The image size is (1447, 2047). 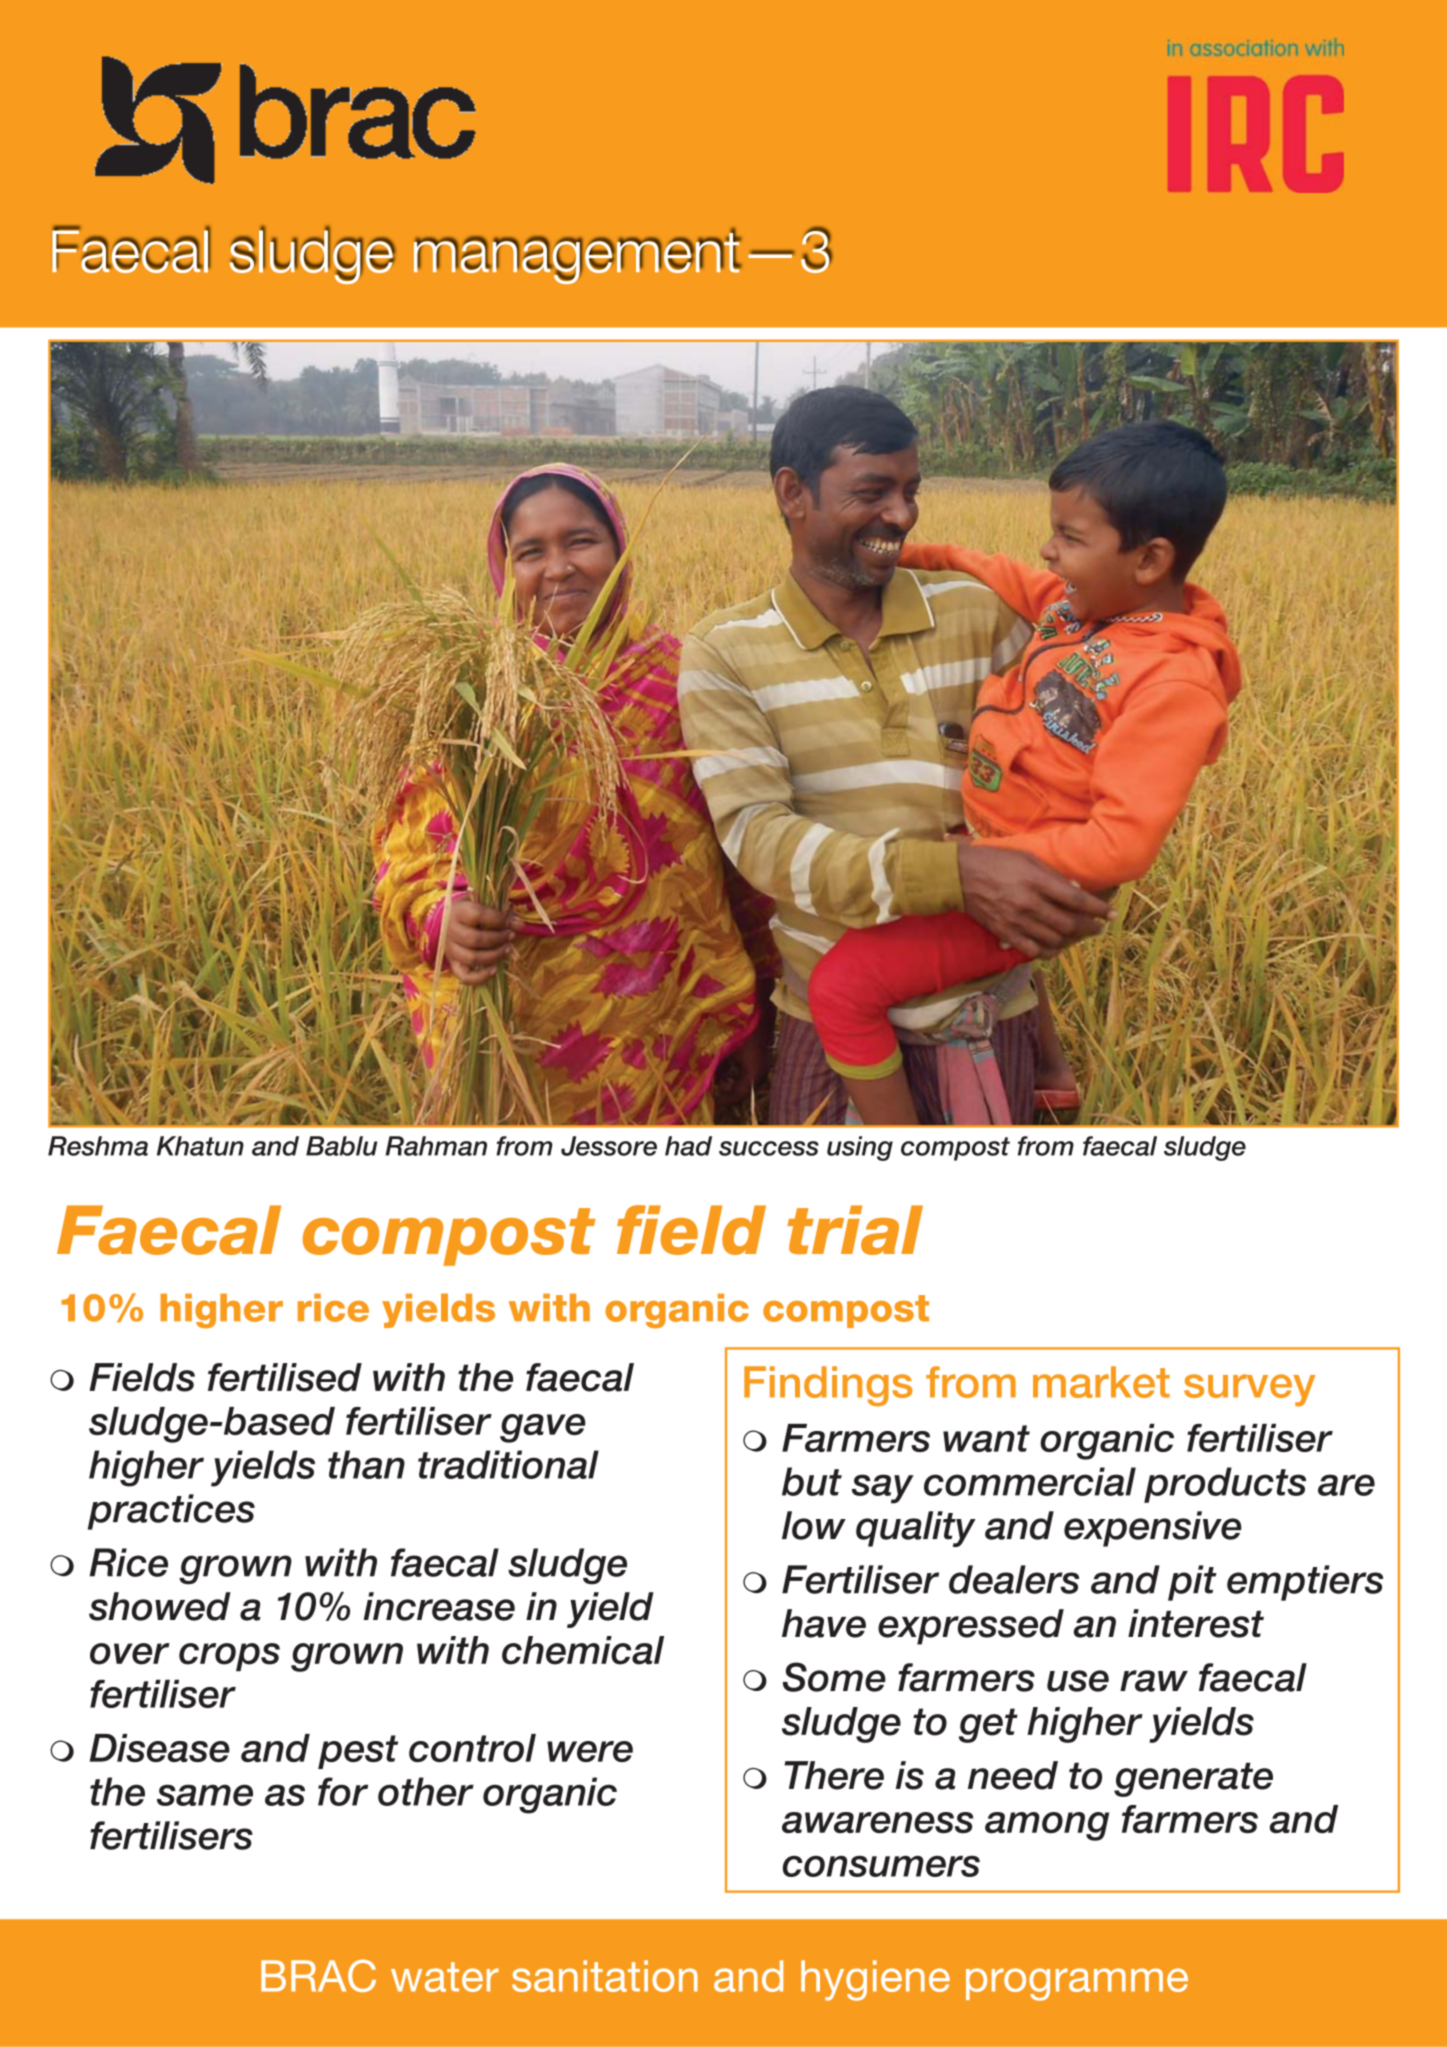 What do you see at coordinates (605, 1976) in the document?
I see `sanitation` at bounding box center [605, 1976].
